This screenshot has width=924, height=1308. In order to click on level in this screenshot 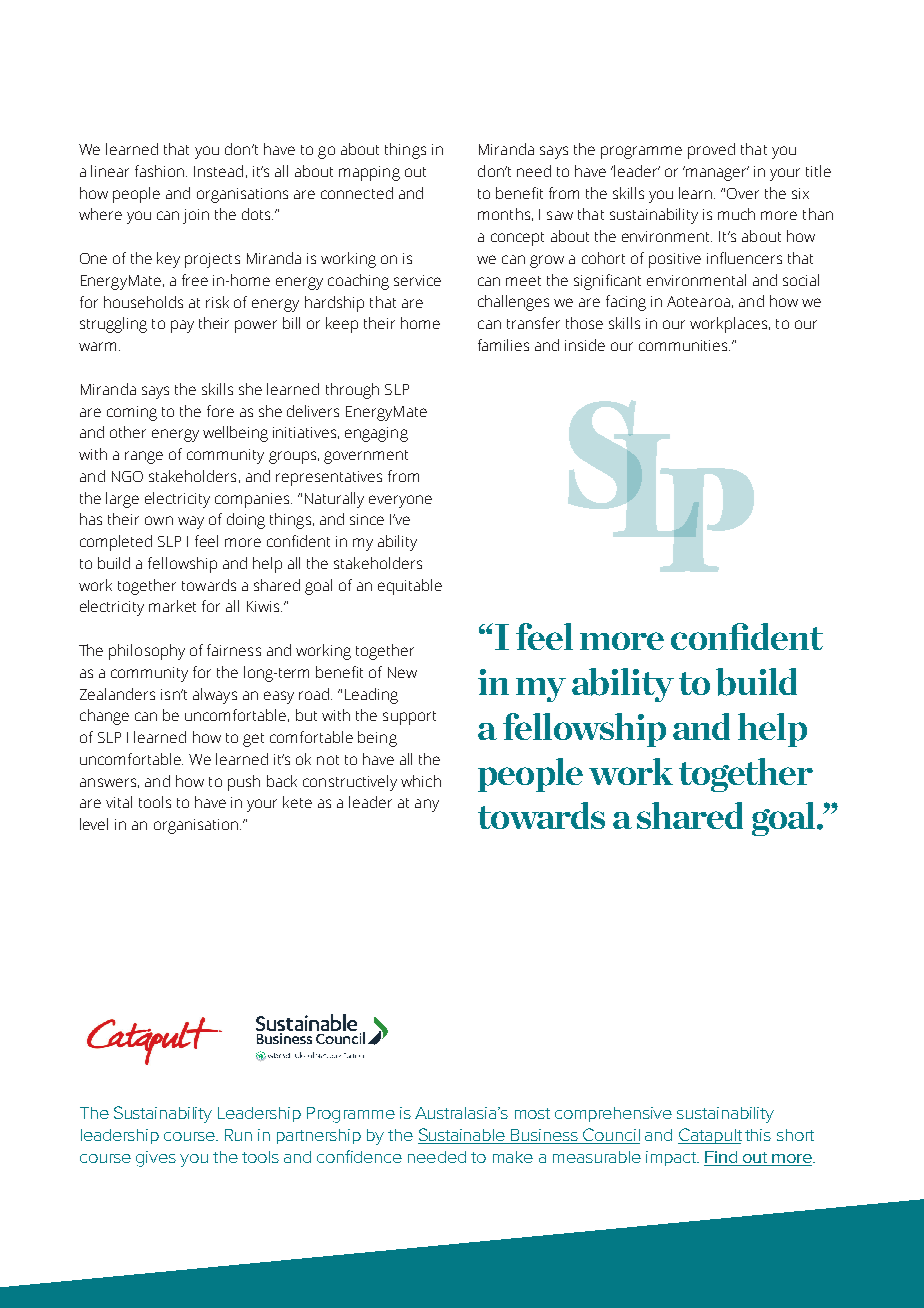, I will do `click(94, 824)`.
